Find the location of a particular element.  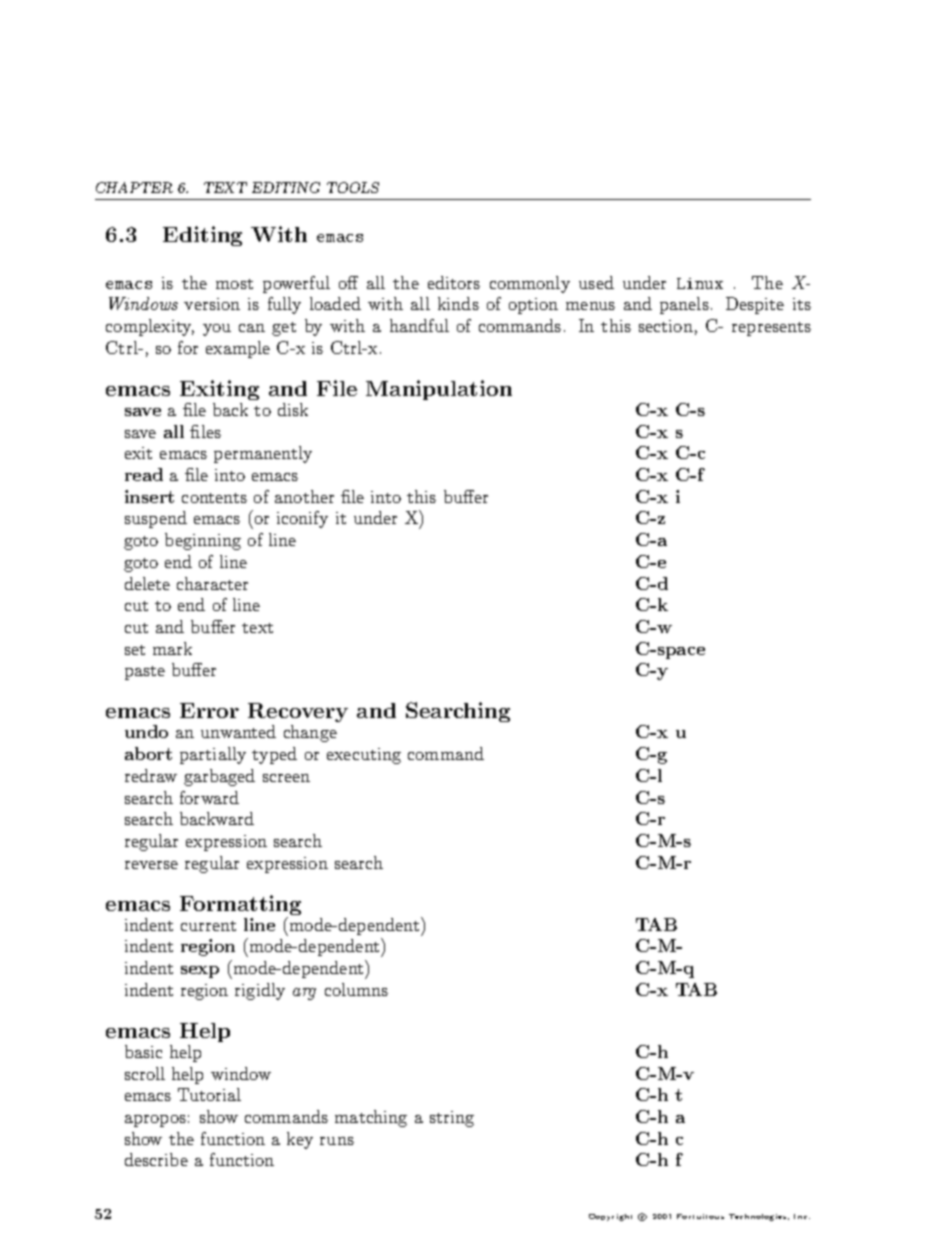

beginning is located at coordinates (203, 541).
